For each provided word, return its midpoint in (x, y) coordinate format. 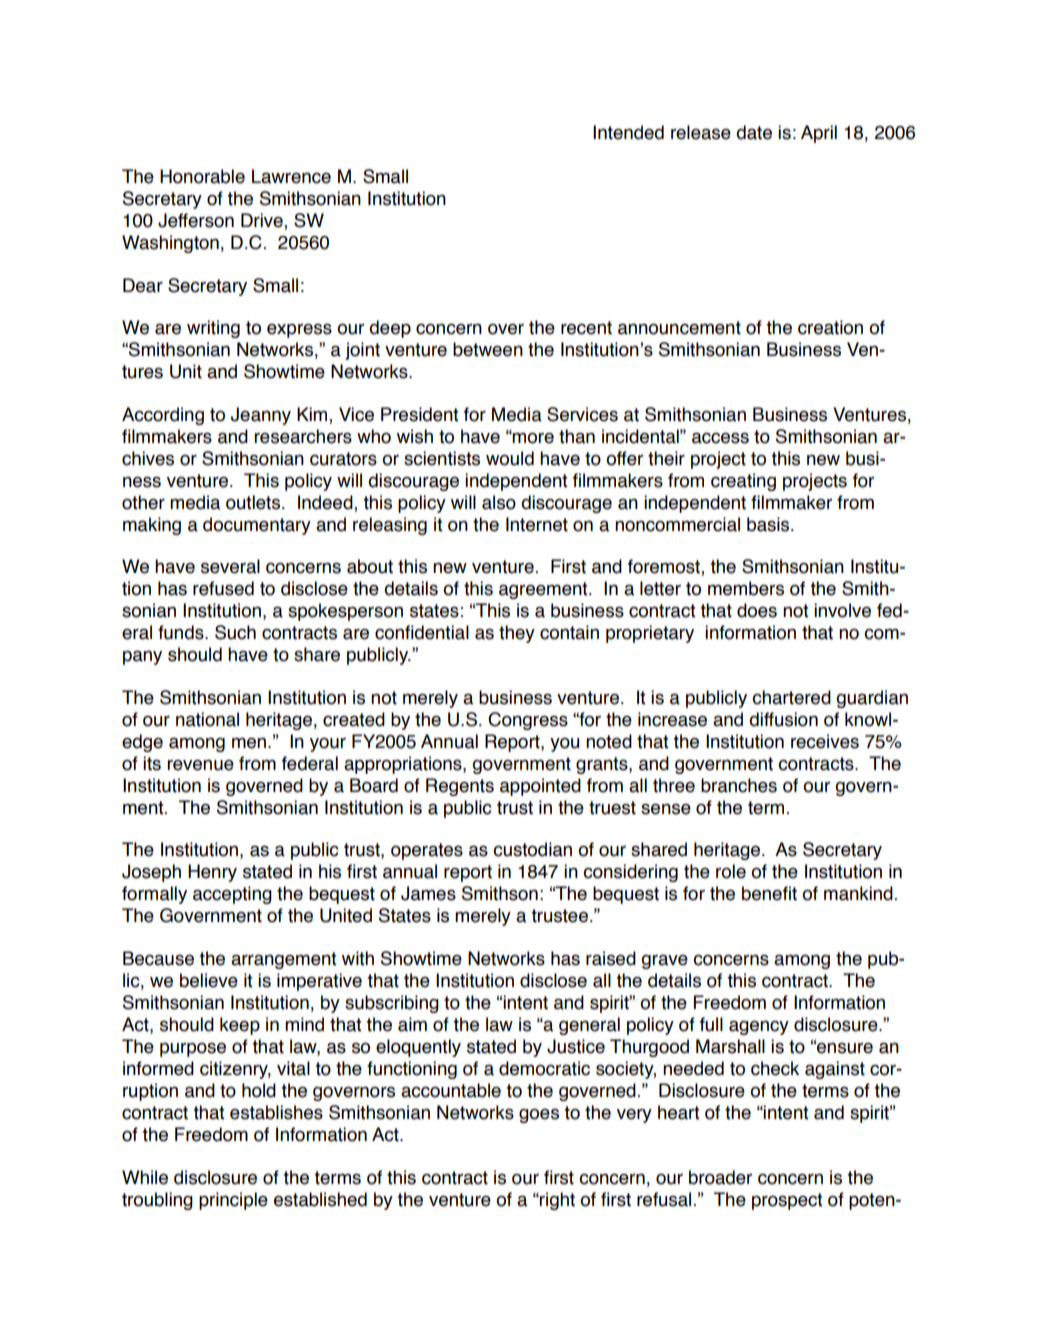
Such (235, 632)
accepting (232, 895)
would (510, 458)
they (517, 634)
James (428, 893)
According (163, 416)
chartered (791, 697)
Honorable (202, 176)
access (720, 438)
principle (233, 1201)
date (754, 132)
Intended (628, 132)
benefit (769, 893)
